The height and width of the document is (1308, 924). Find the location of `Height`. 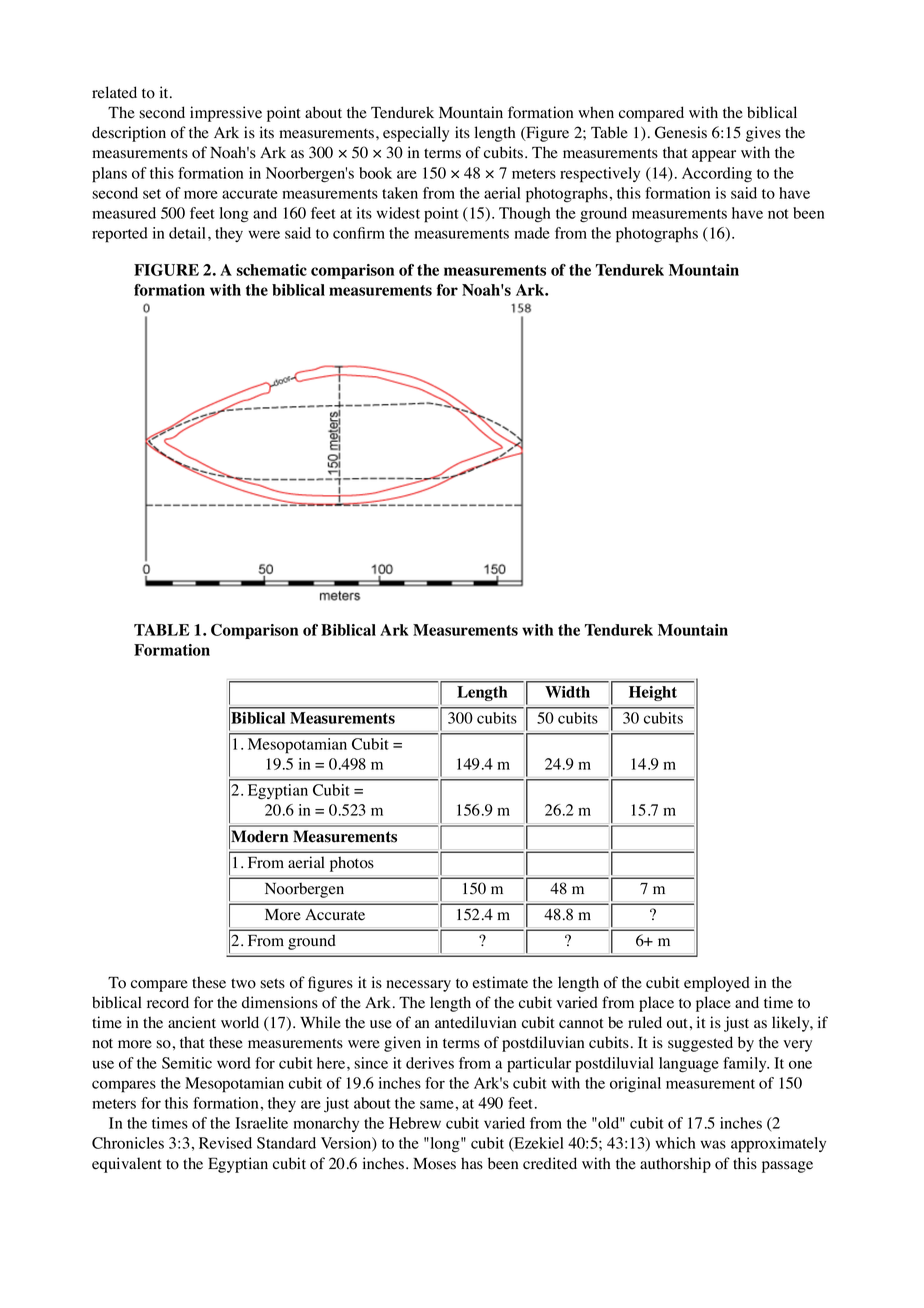

Height is located at coordinates (653, 693).
